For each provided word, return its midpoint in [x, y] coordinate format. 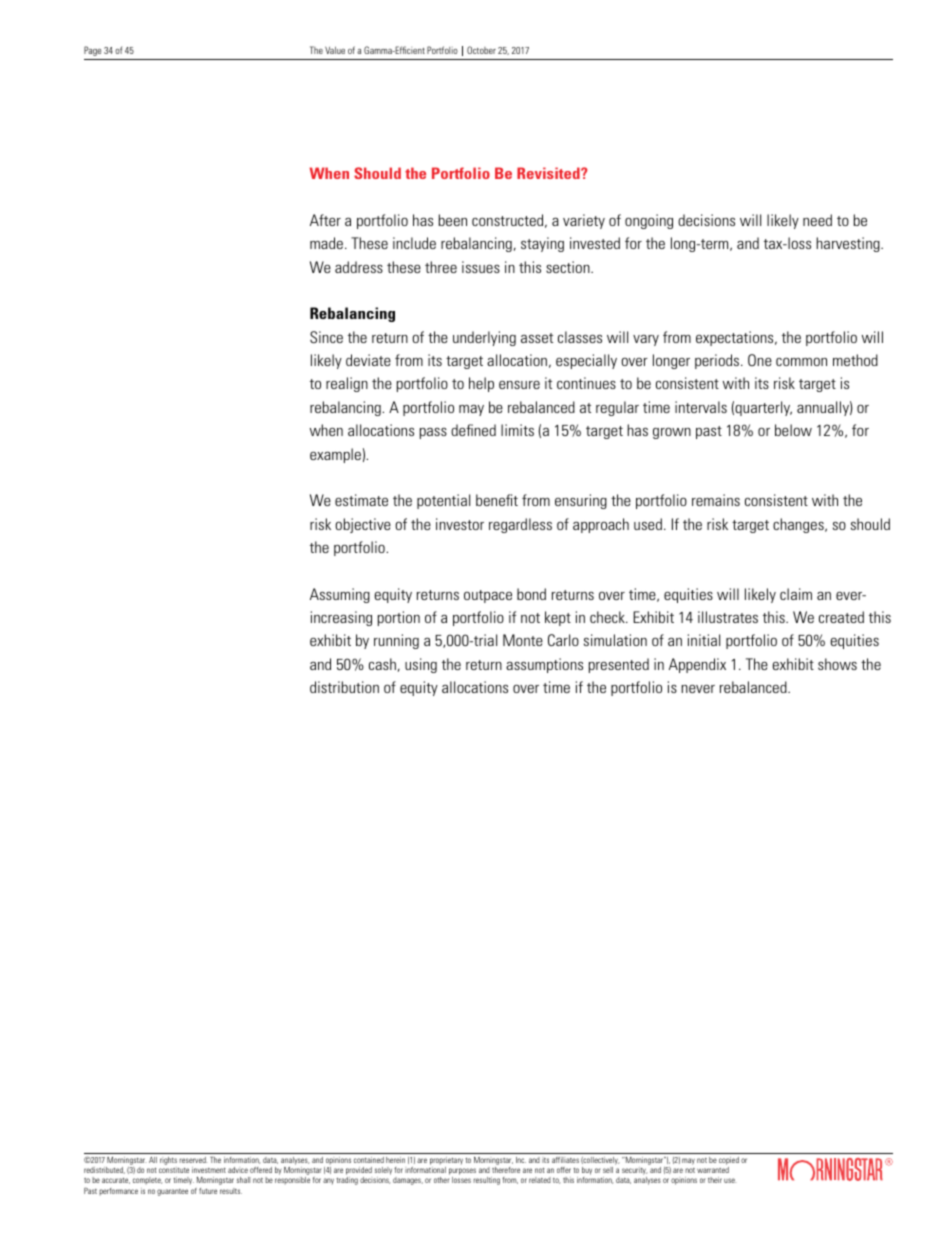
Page [92, 51]
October [481, 50]
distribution [344, 687]
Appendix [697, 665]
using [421, 665]
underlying [484, 338]
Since [326, 337]
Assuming [340, 595]
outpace [488, 596]
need [817, 220]
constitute [174, 1170]
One [760, 360]
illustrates [728, 617]
